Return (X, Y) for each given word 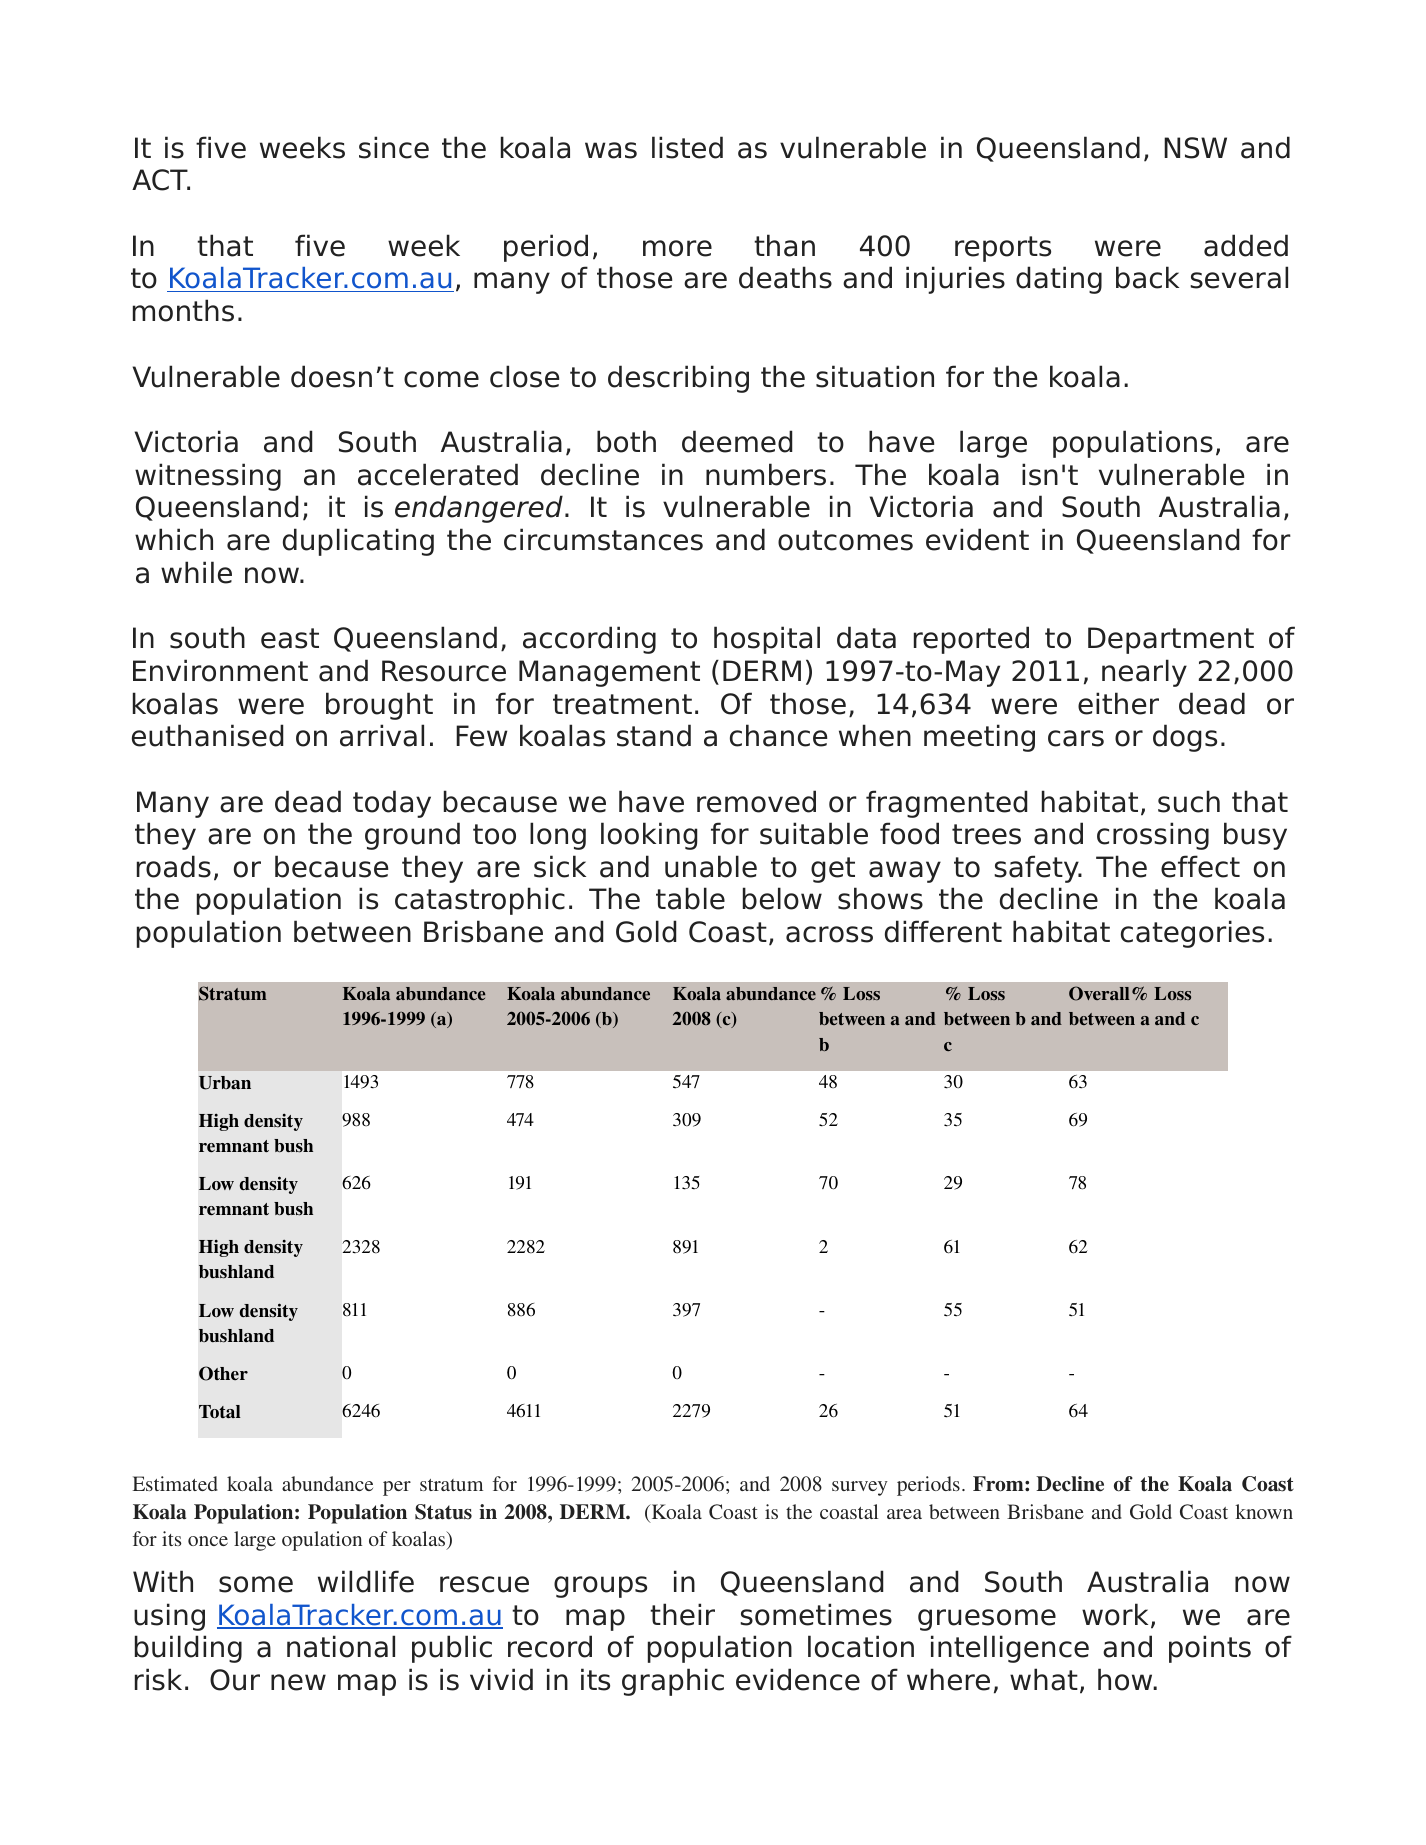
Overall (1099, 993)
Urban (225, 1083)
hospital (767, 640)
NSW (1195, 148)
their (682, 1614)
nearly (1144, 673)
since (394, 147)
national (341, 1646)
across (829, 934)
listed (687, 147)
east (290, 638)
